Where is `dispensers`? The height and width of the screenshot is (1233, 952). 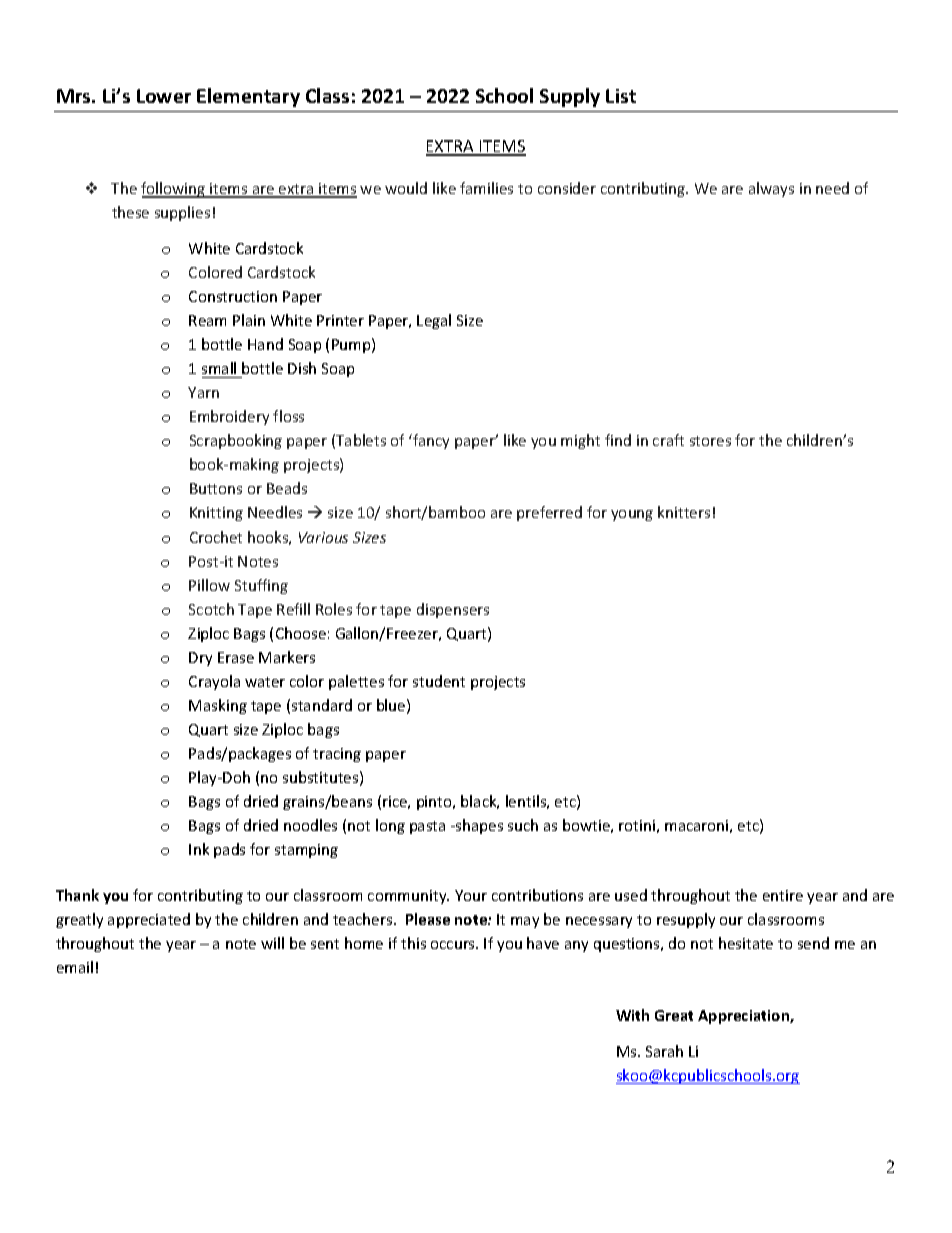 dispensers is located at coordinates (453, 610).
